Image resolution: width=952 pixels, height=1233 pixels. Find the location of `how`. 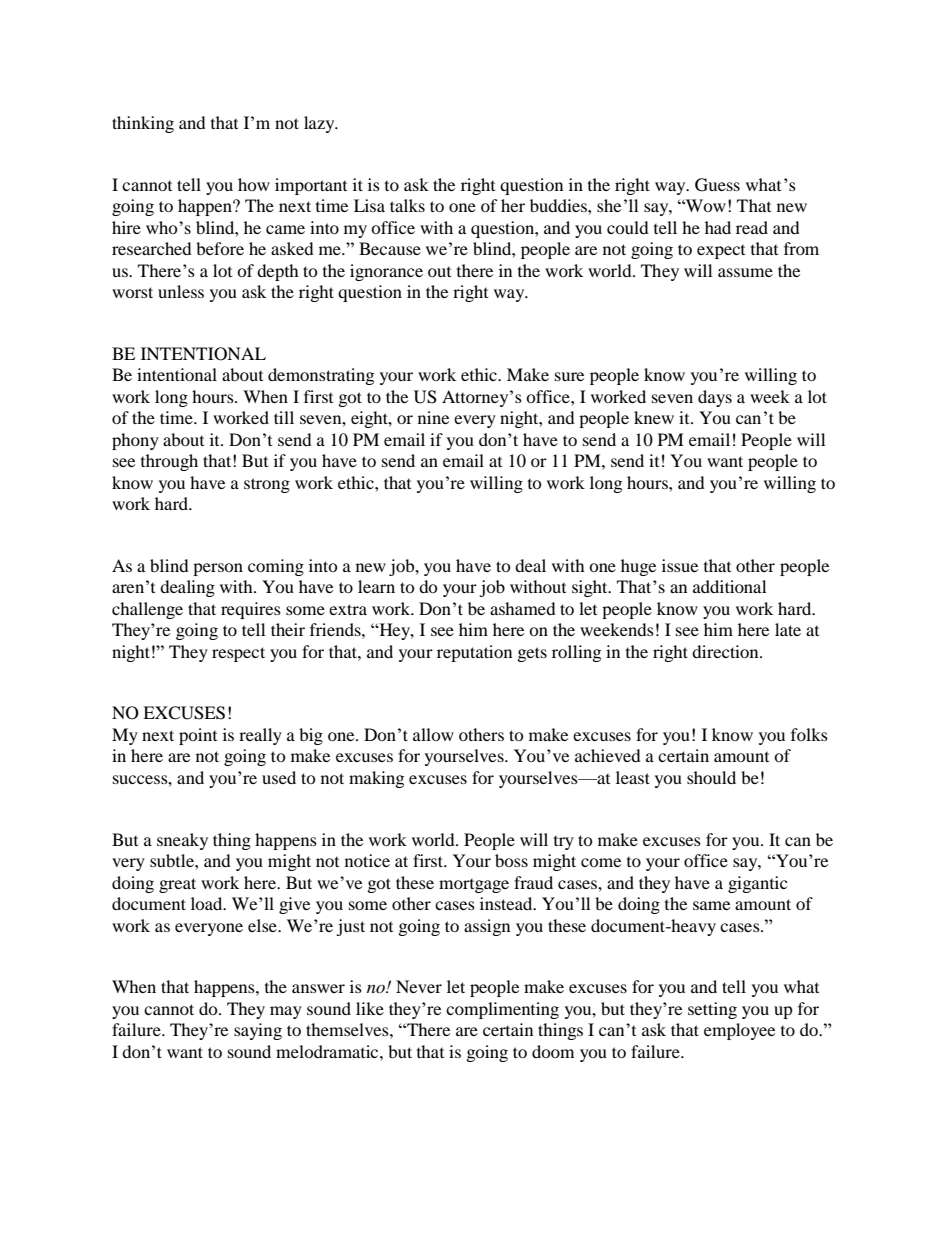

how is located at coordinates (254, 184).
